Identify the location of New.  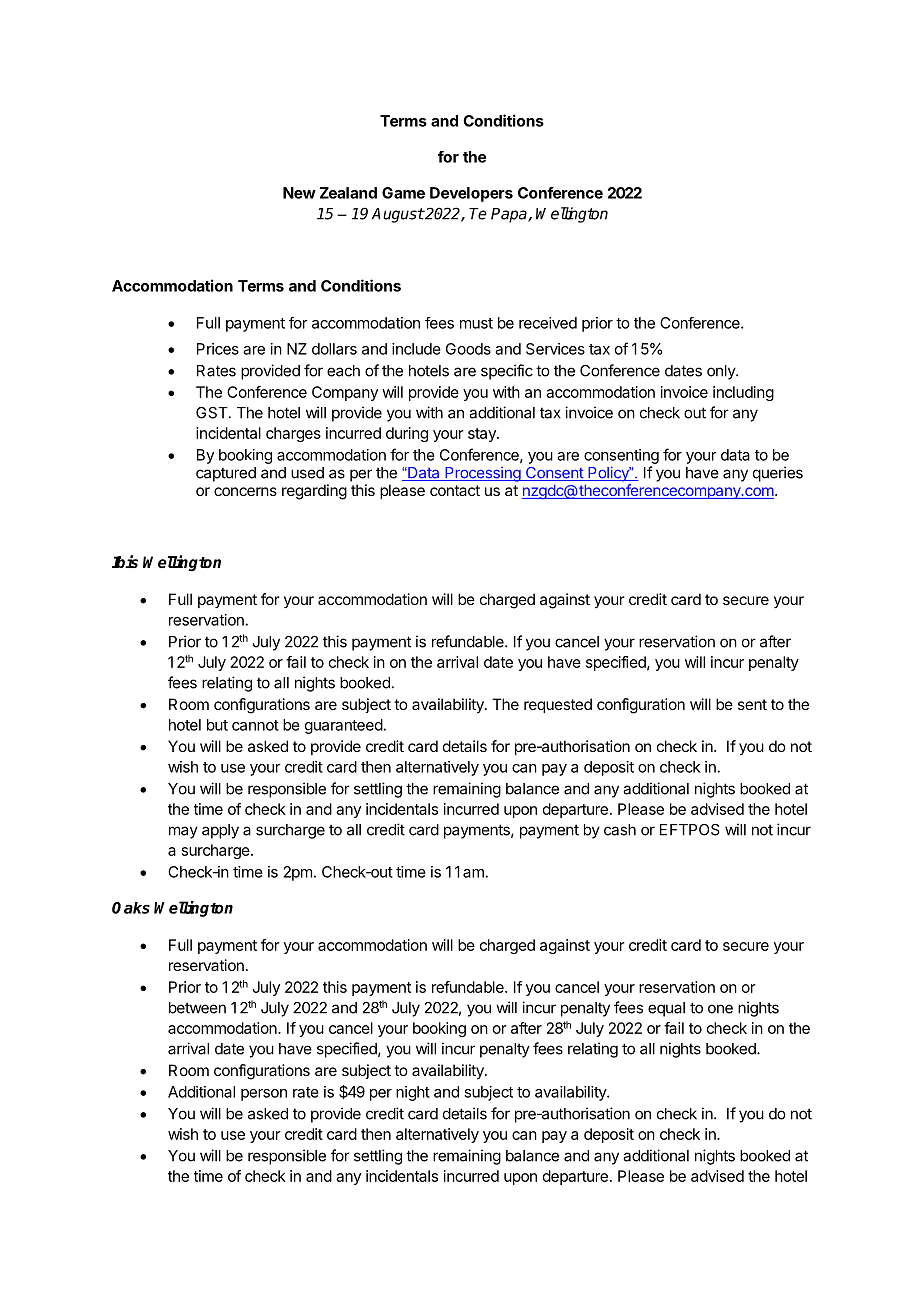
(299, 193).
